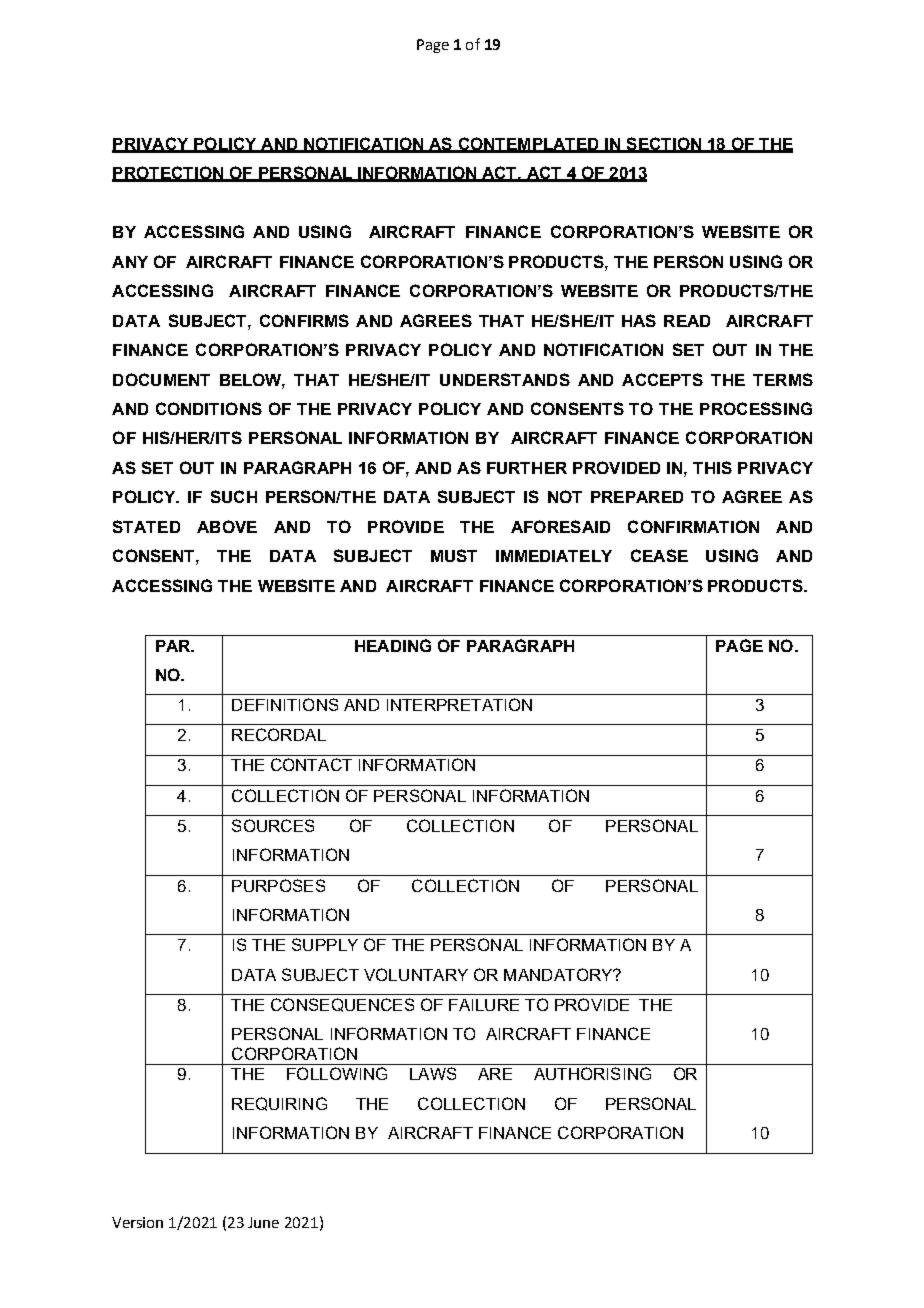 This image has height=1308, width=924. Describe the element at coordinates (454, 555) in the image. I see `MUST` at that location.
